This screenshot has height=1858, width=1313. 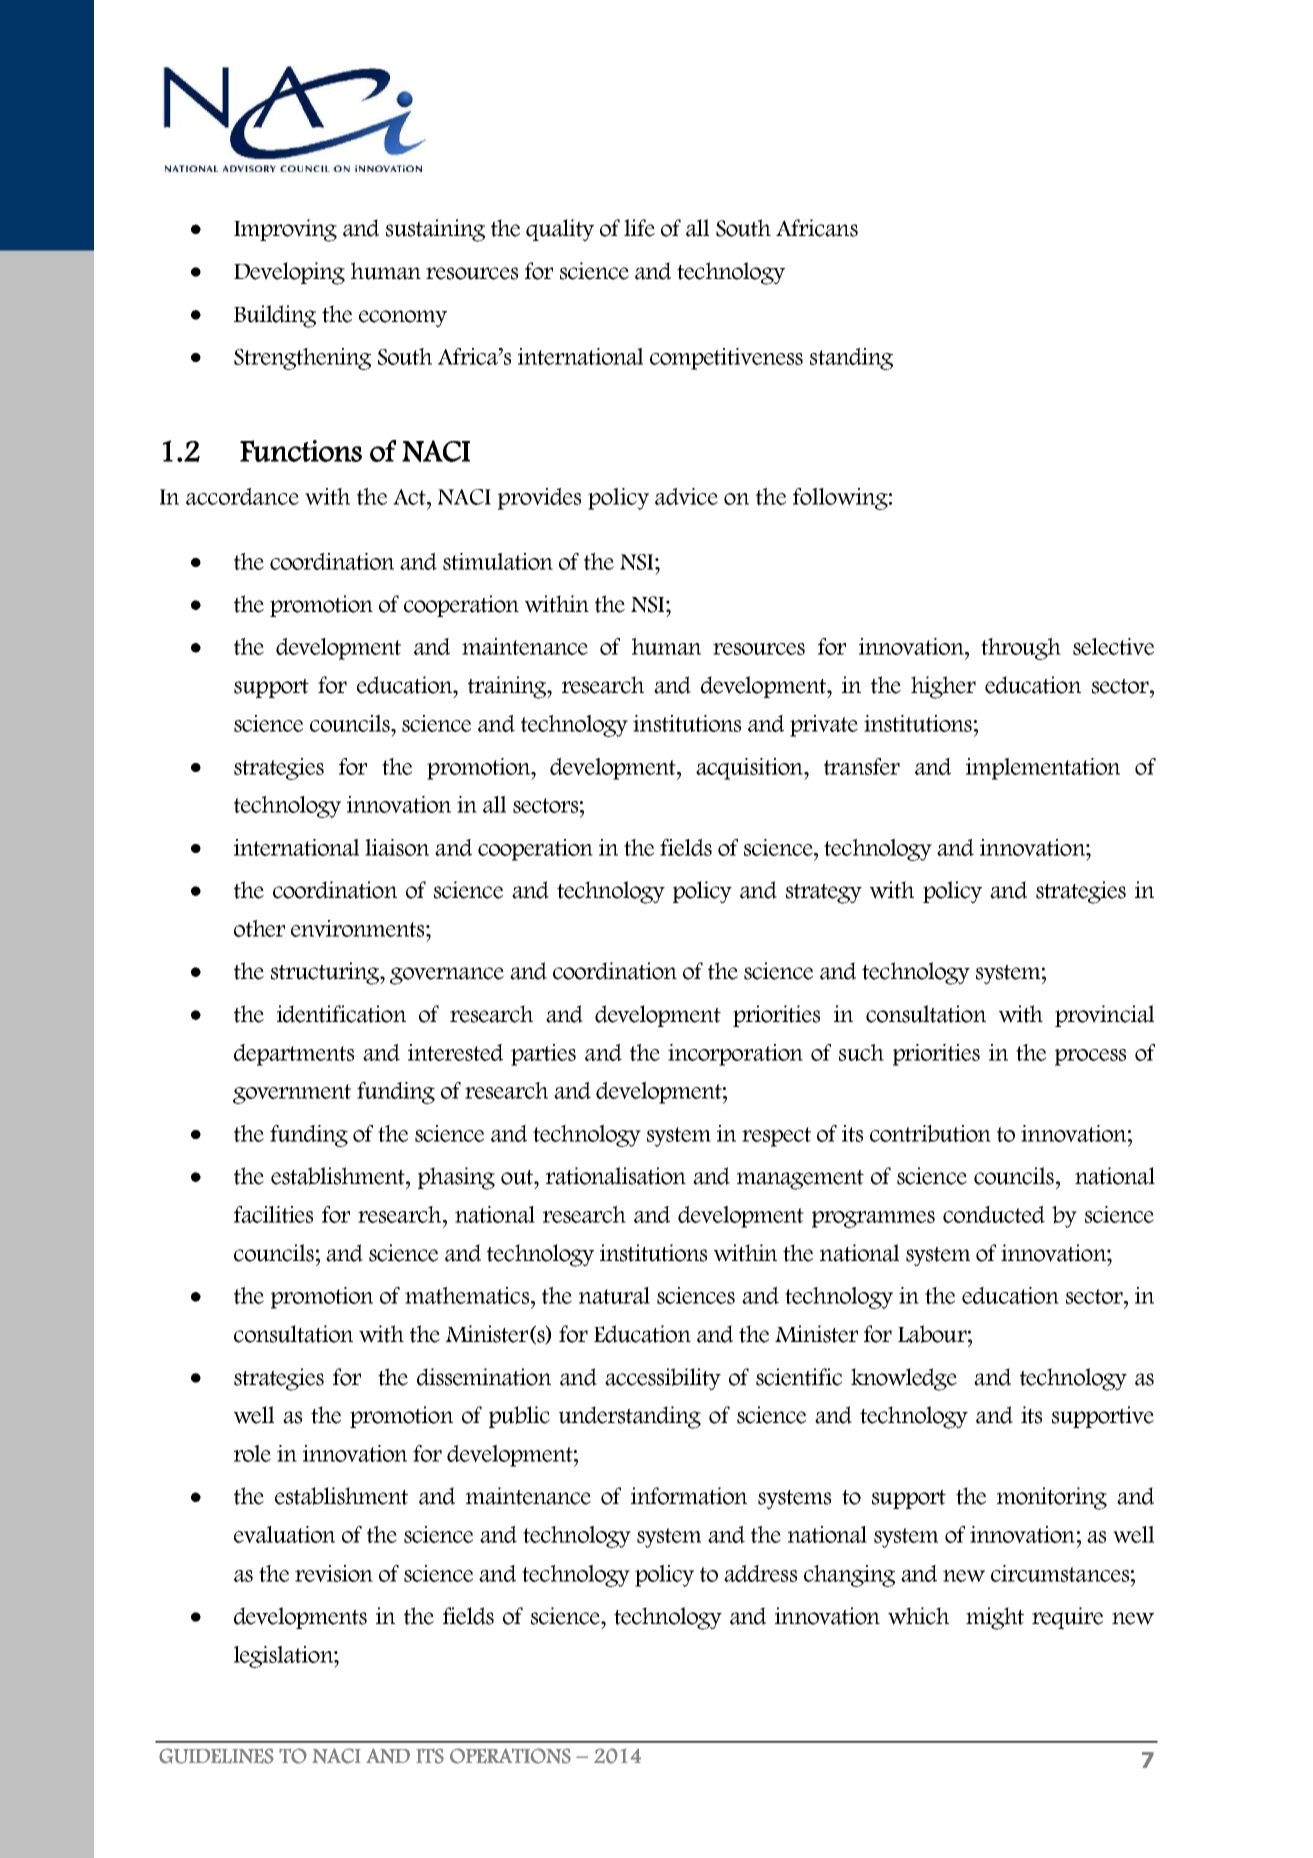 What do you see at coordinates (1043, 769) in the screenshot?
I see `implementation` at bounding box center [1043, 769].
